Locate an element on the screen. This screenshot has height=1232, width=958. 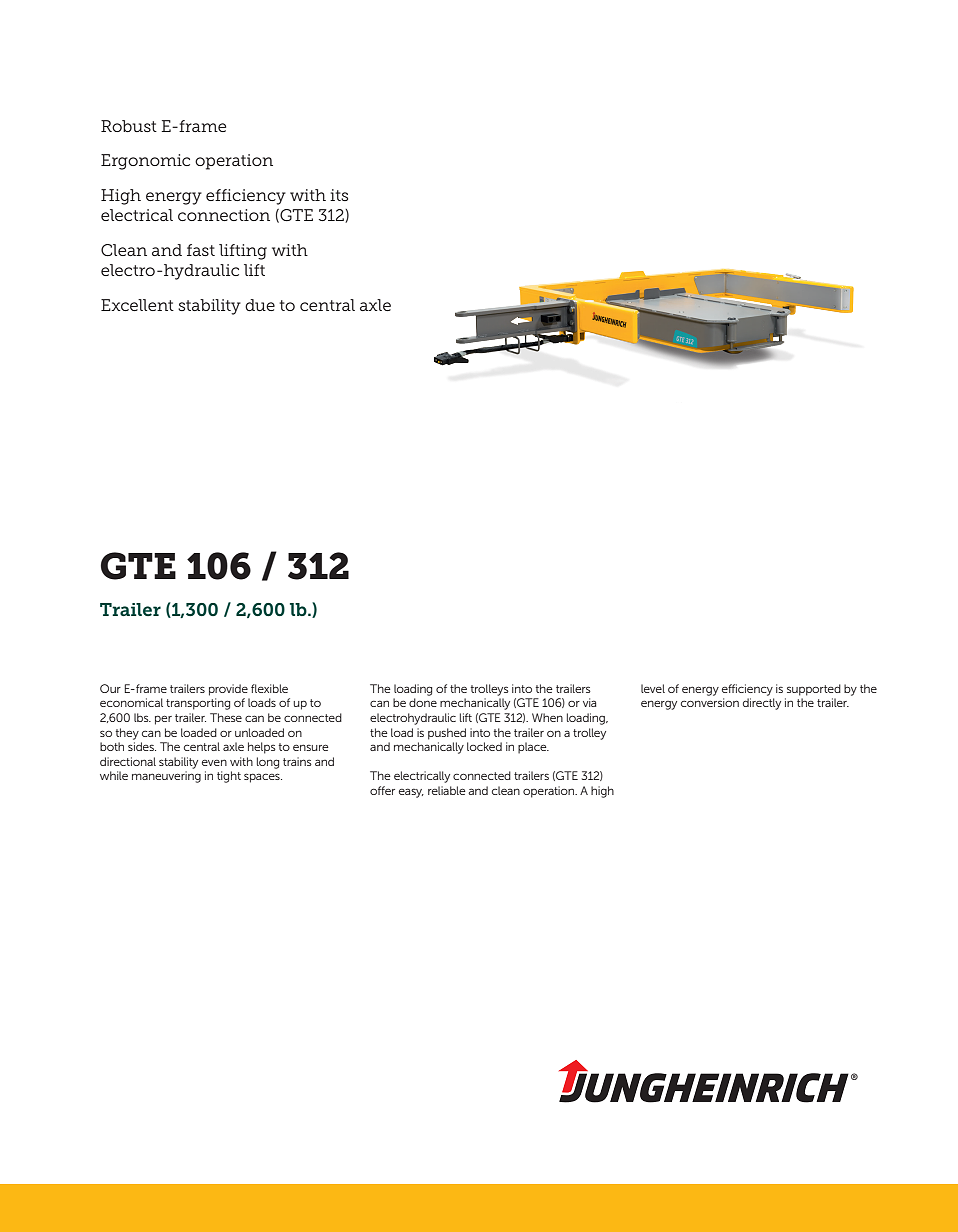
provide is located at coordinates (228, 690).
